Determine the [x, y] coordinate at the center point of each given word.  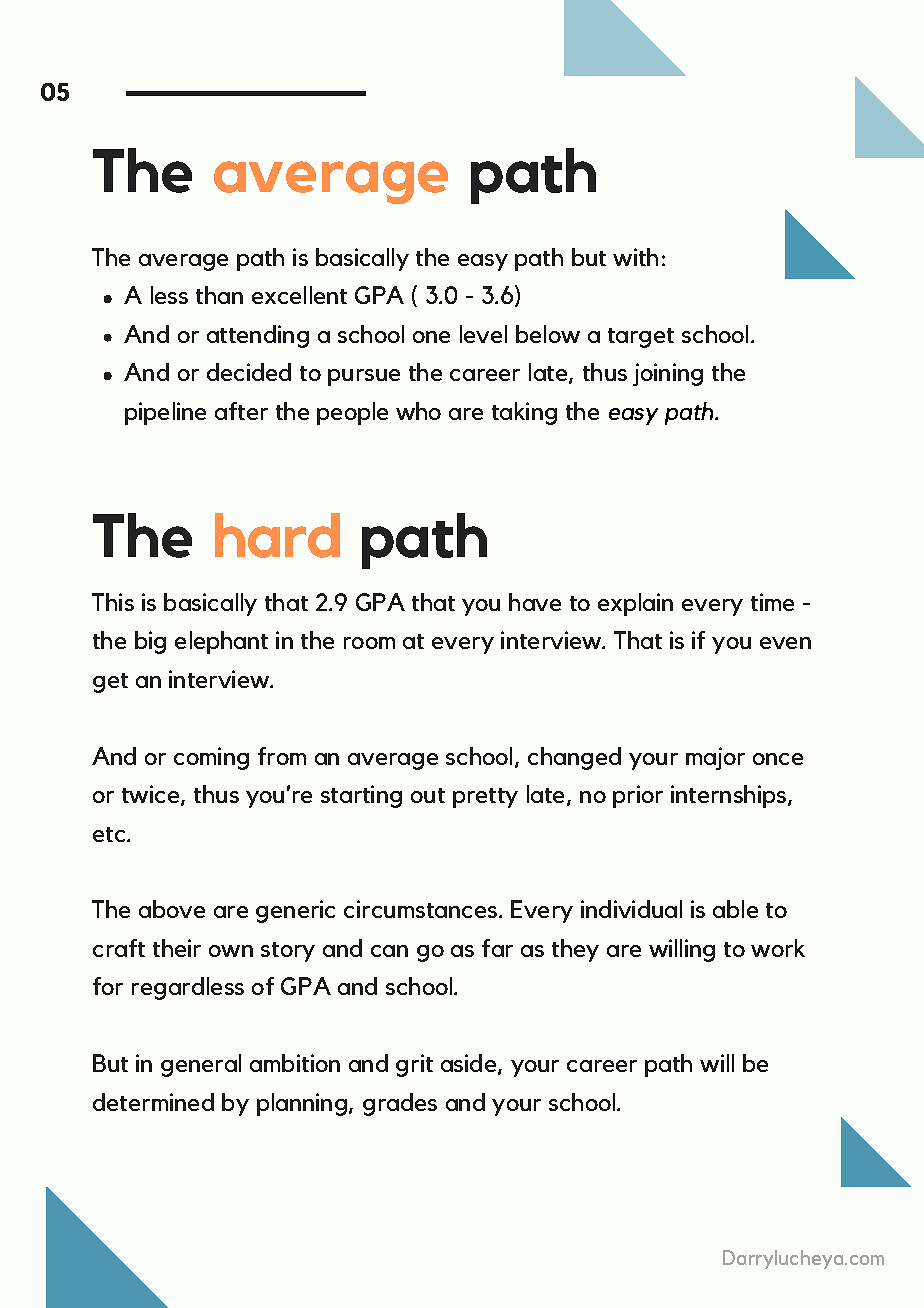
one [431, 337]
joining [668, 374]
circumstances [422, 909]
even [785, 643]
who [418, 411]
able [735, 909]
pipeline [165, 413]
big [150, 642]
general [201, 1065]
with [635, 257]
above [172, 909]
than [219, 295]
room [369, 643]
